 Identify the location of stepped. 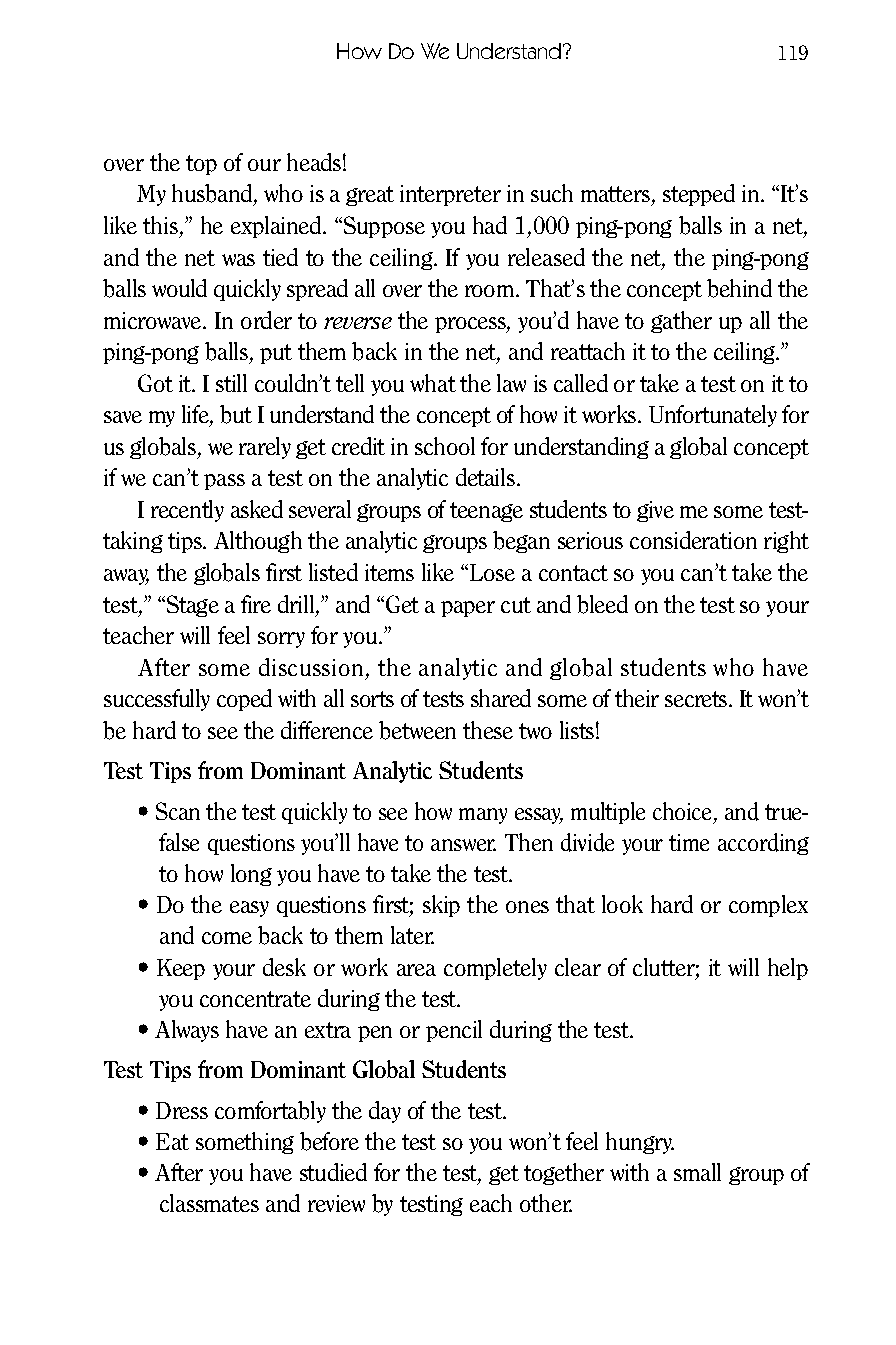
(699, 195).
